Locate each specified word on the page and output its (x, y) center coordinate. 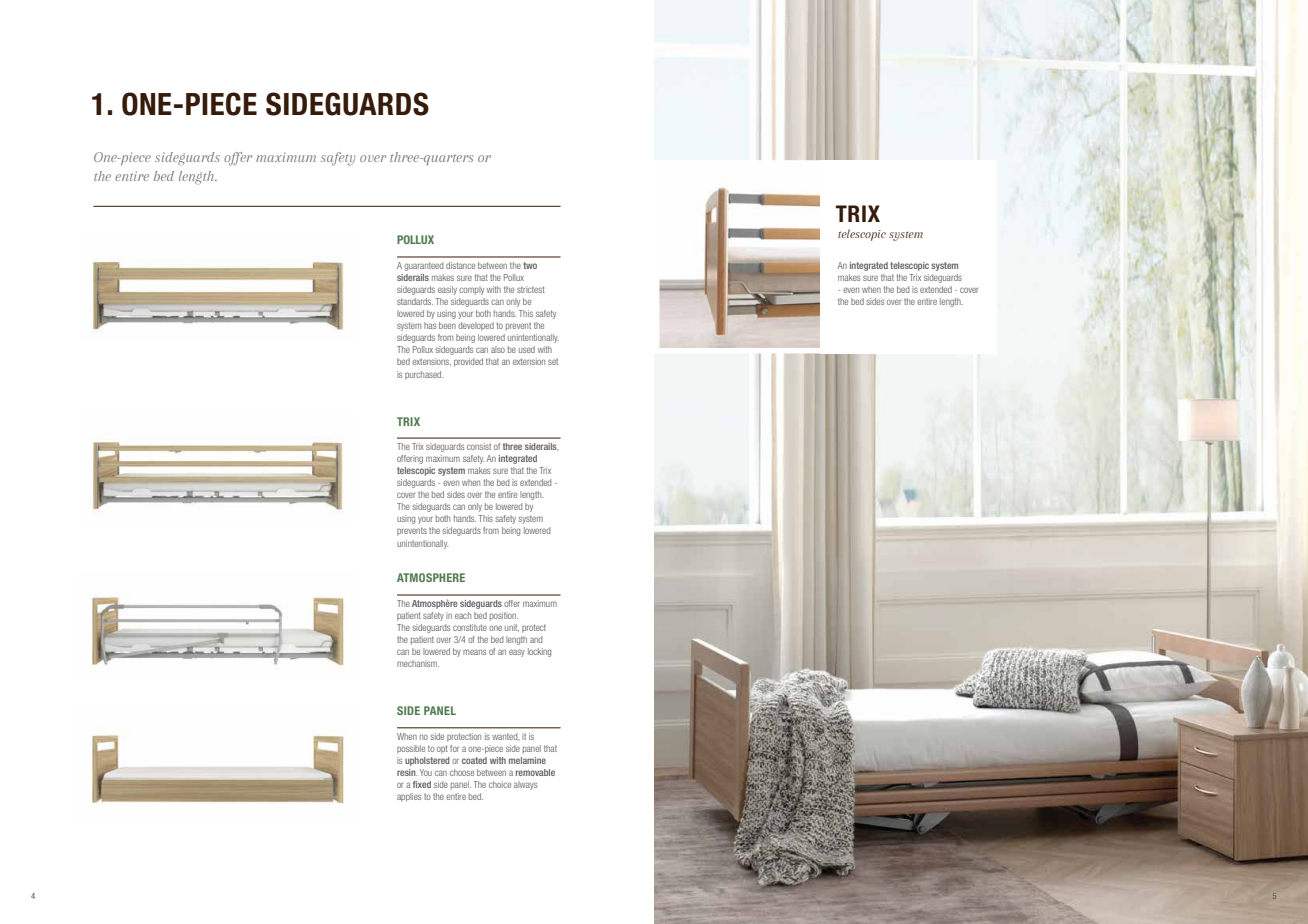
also (498, 349)
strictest (531, 289)
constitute (470, 627)
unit (512, 628)
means (474, 652)
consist (479, 446)
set (553, 362)
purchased (424, 375)
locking (539, 652)
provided (468, 362)
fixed (422, 784)
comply (471, 290)
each (463, 615)
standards (415, 301)
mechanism (418, 663)
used (527, 349)
